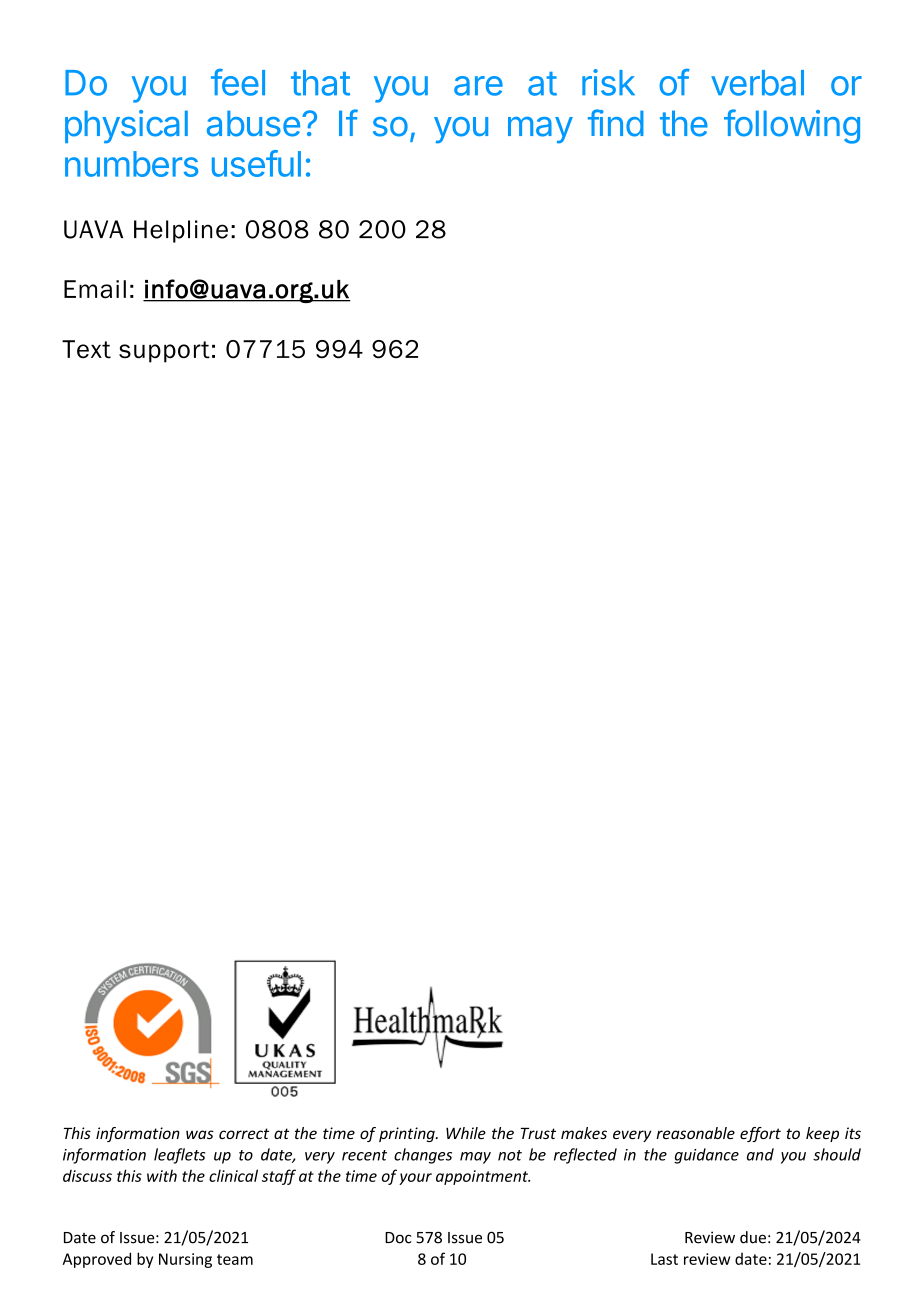  I want to click on Text, so click(86, 349).
